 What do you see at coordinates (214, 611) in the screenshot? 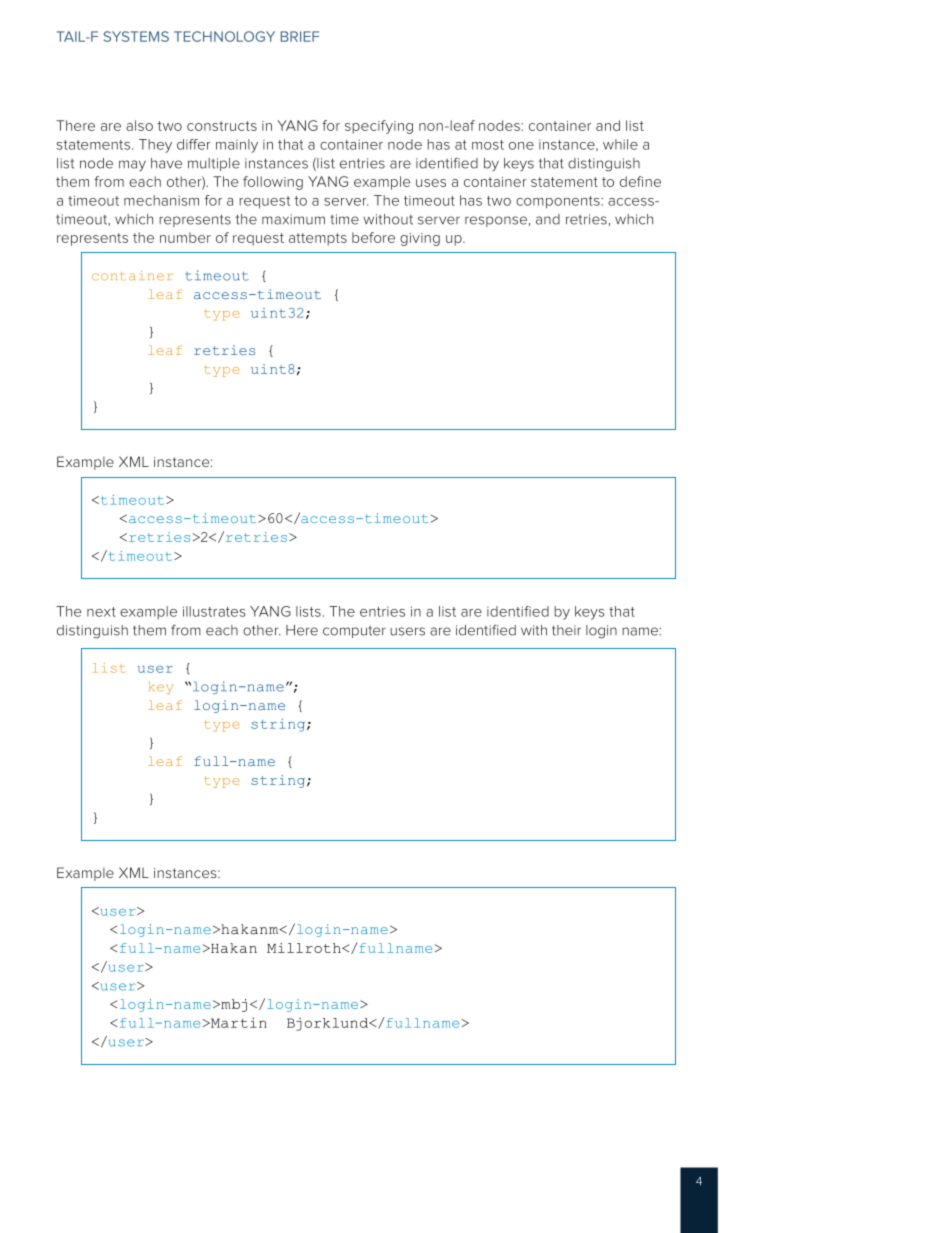
I see `illustrates` at bounding box center [214, 611].
